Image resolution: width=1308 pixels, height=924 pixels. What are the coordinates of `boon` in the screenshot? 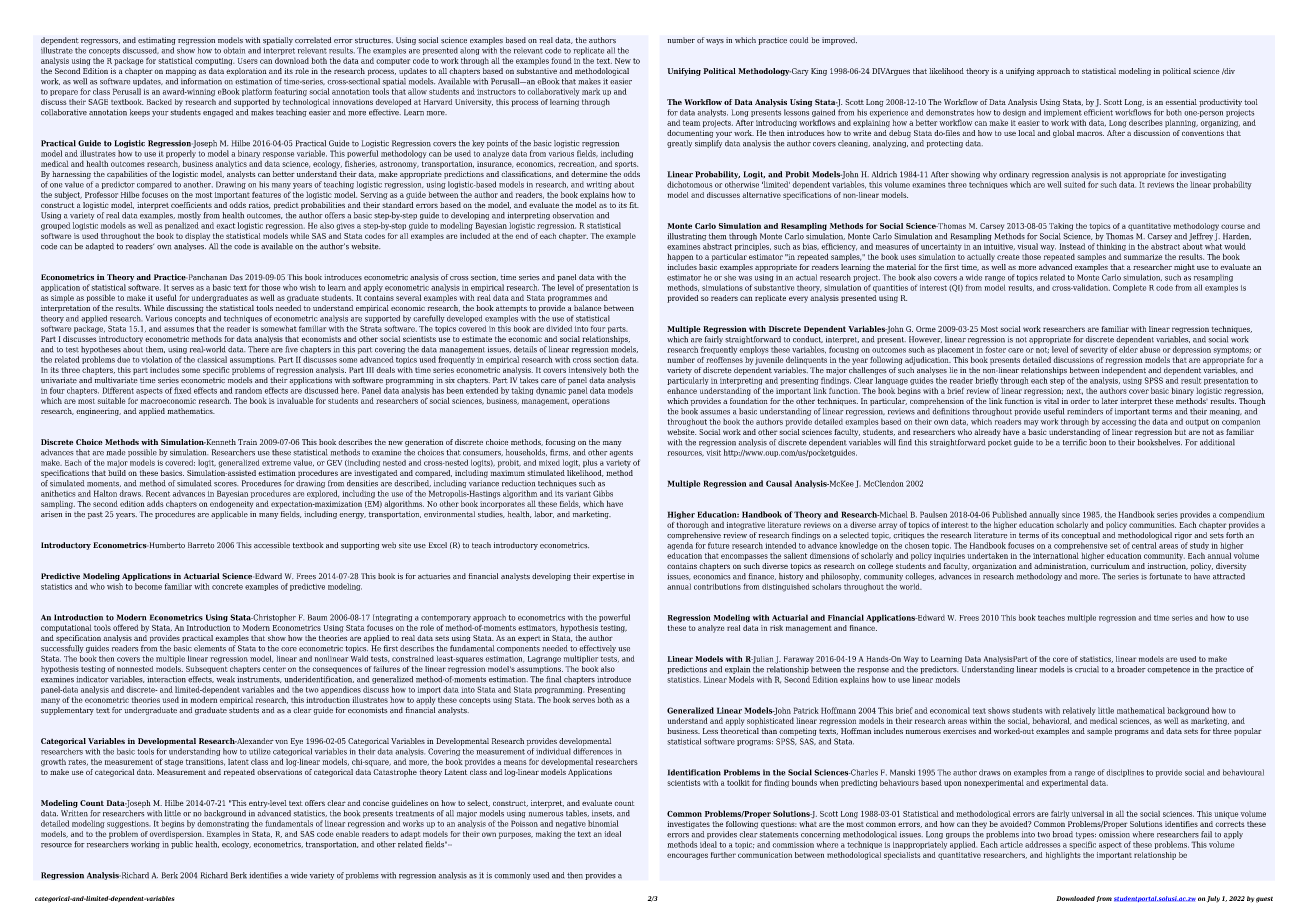 It's located at (1097, 442).
